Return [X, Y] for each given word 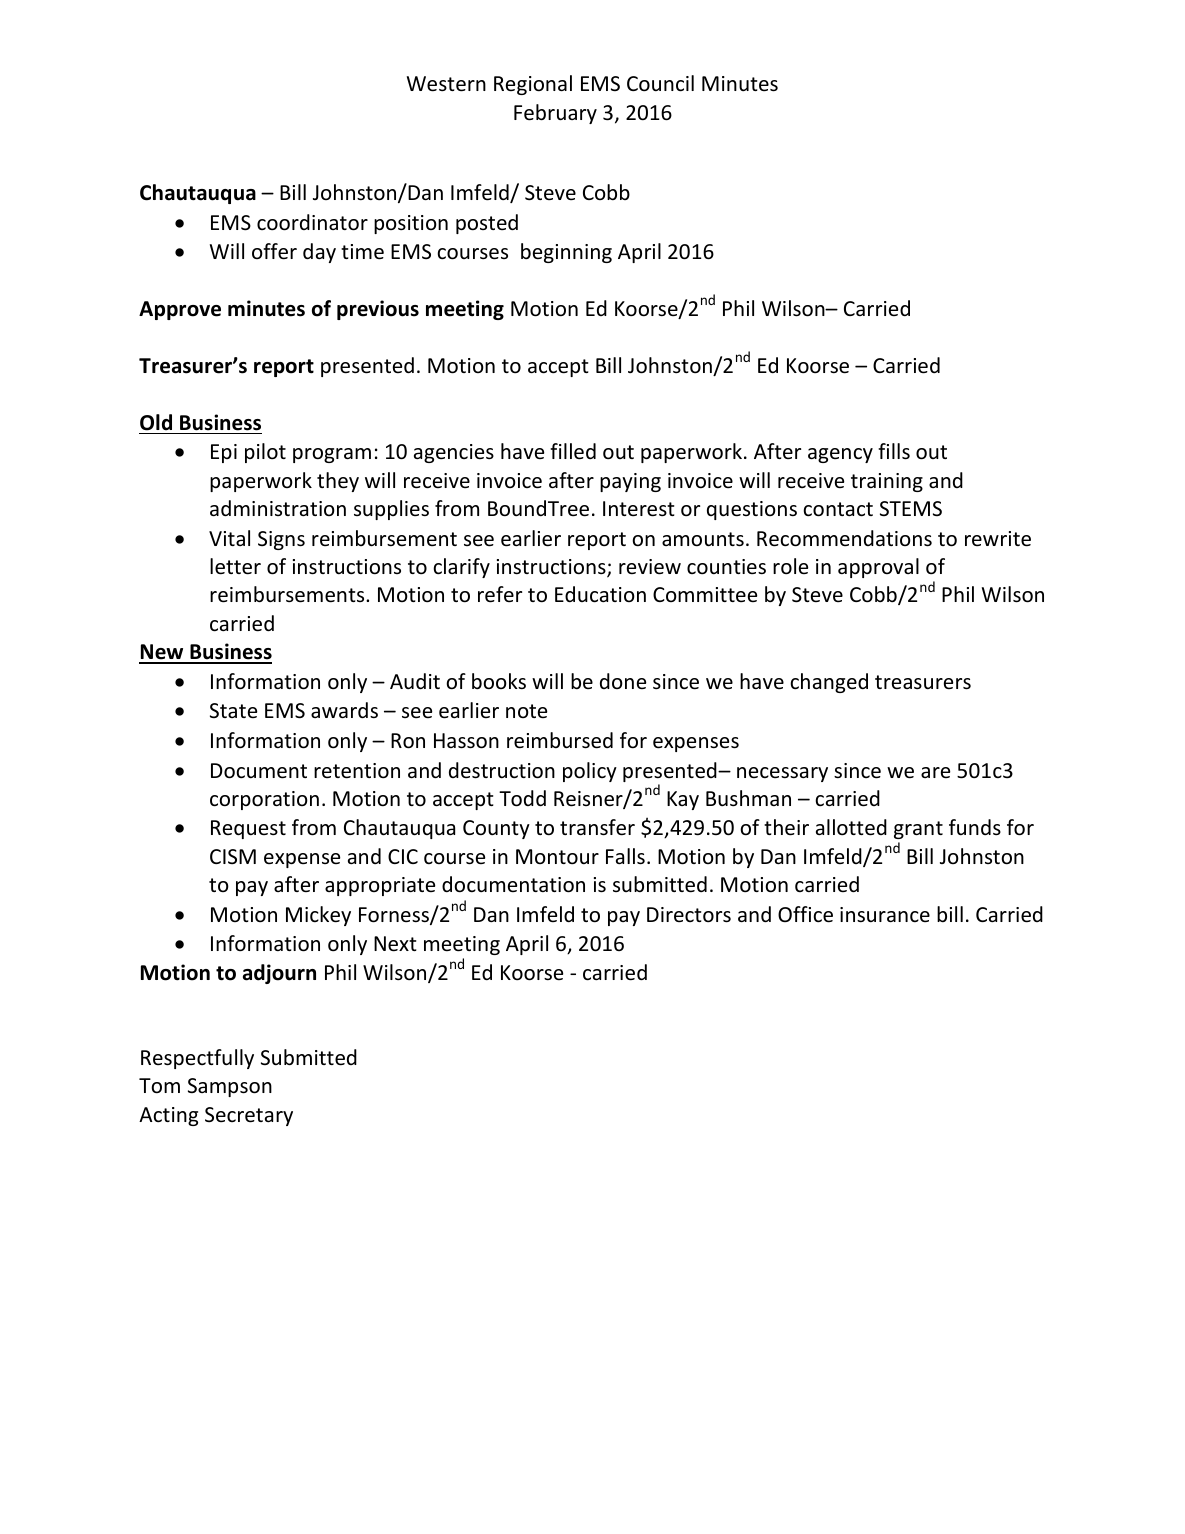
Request [248, 829]
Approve [180, 310]
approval [878, 568]
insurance [885, 914]
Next [395, 944]
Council [660, 83]
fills [894, 451]
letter [235, 566]
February [555, 114]
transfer [597, 827]
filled [573, 451]
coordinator [312, 222]
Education [600, 594]
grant [918, 830]
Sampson [230, 1087]
